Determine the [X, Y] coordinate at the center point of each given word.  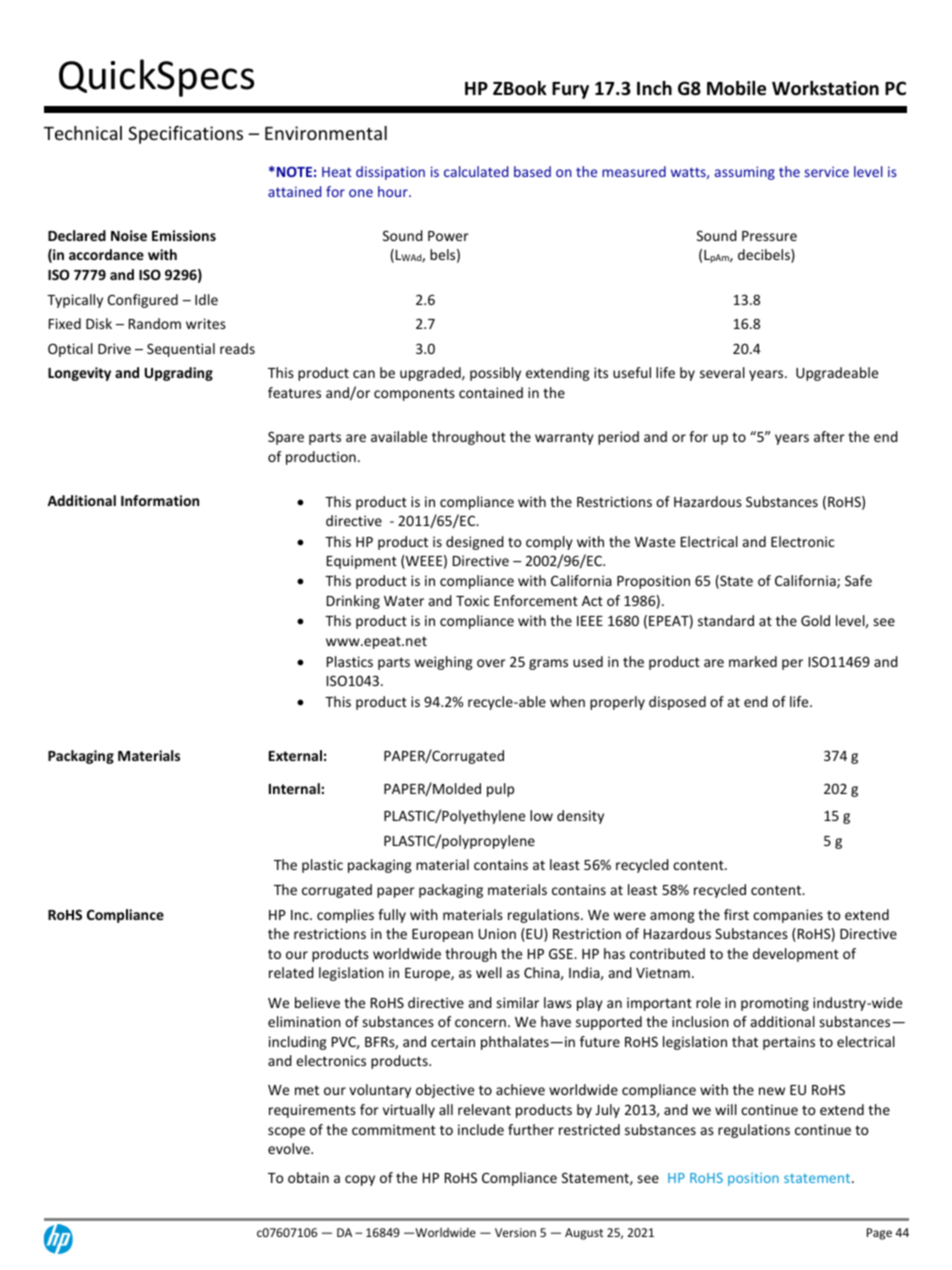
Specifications [185, 135]
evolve [290, 1148]
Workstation [825, 88]
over [491, 663]
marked [753, 661]
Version [515, 1232]
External [295, 755]
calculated [476, 171]
